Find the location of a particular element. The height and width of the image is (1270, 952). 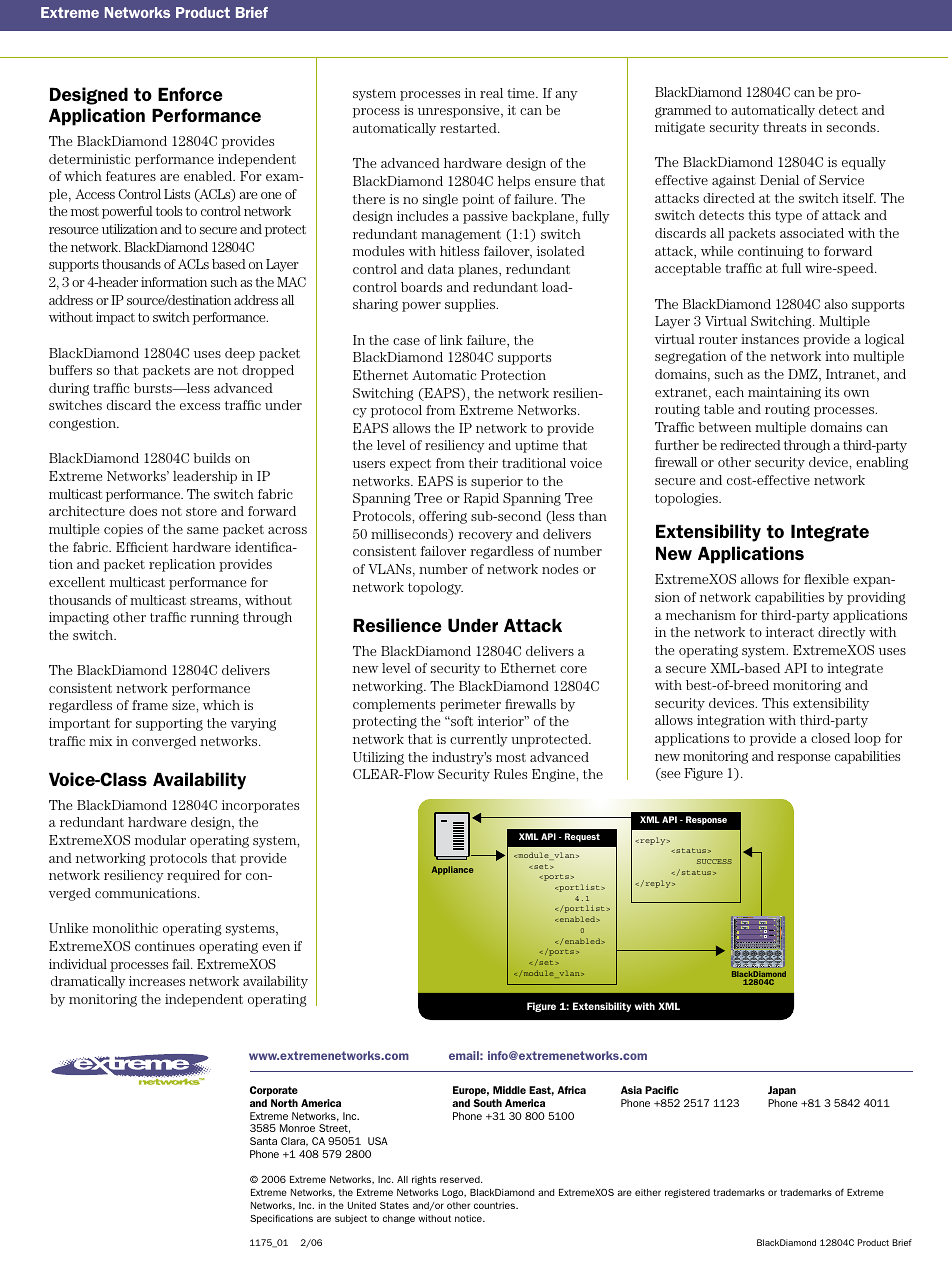

reserved is located at coordinates (461, 1179).
